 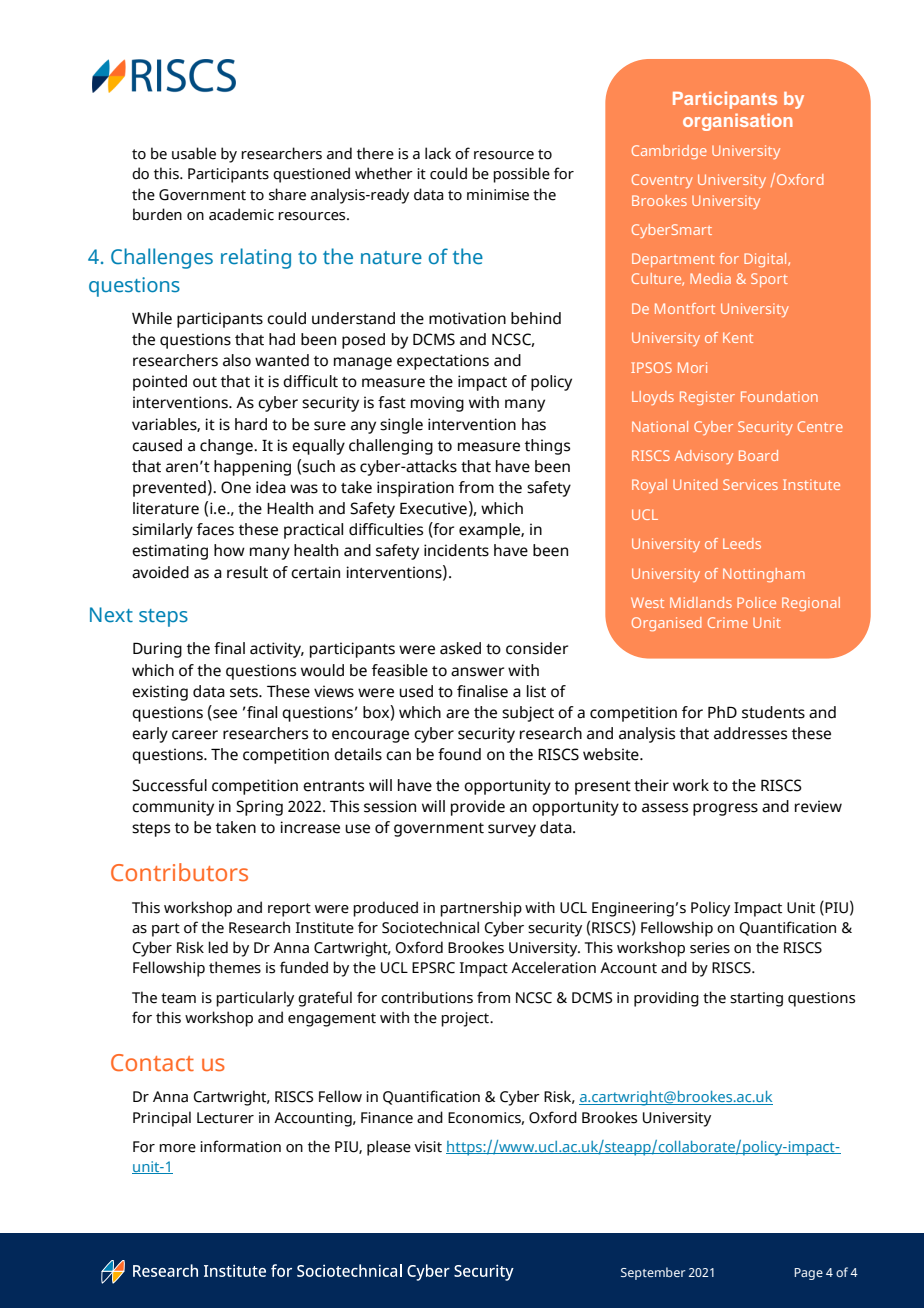 What do you see at coordinates (738, 122) in the page?
I see `organisation` at bounding box center [738, 122].
